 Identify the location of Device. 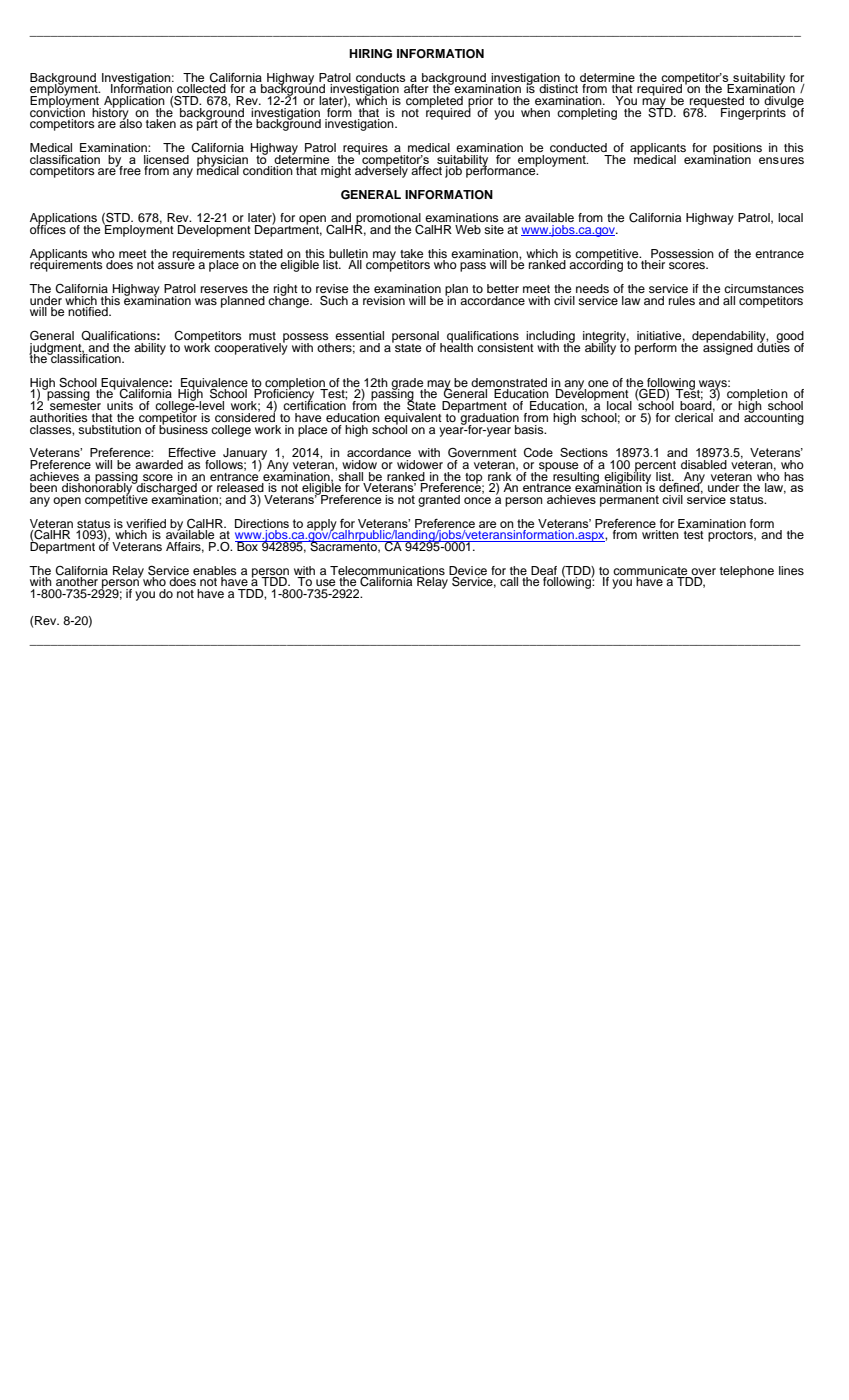
(468, 571).
